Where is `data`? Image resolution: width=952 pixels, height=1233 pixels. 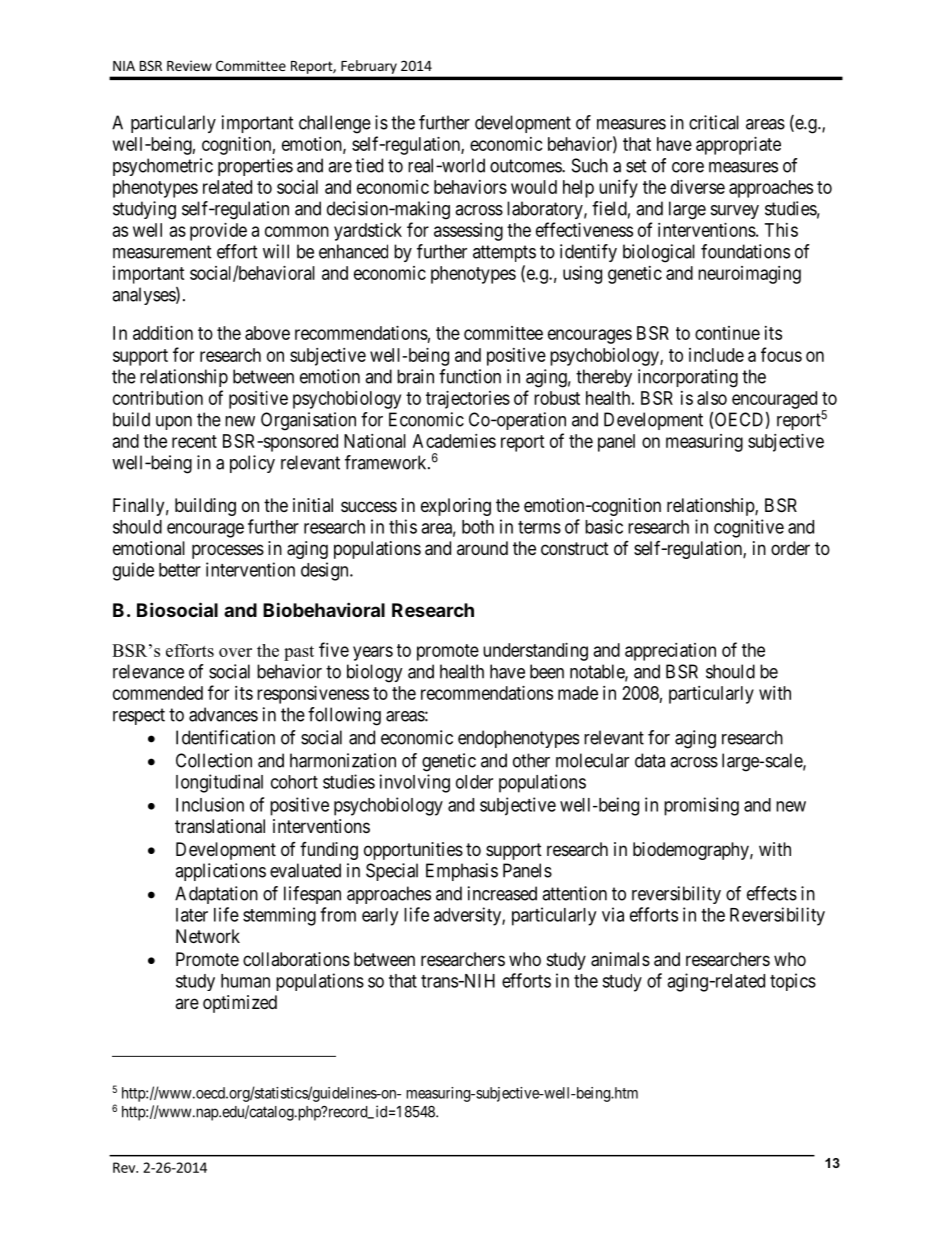
data is located at coordinates (650, 760).
